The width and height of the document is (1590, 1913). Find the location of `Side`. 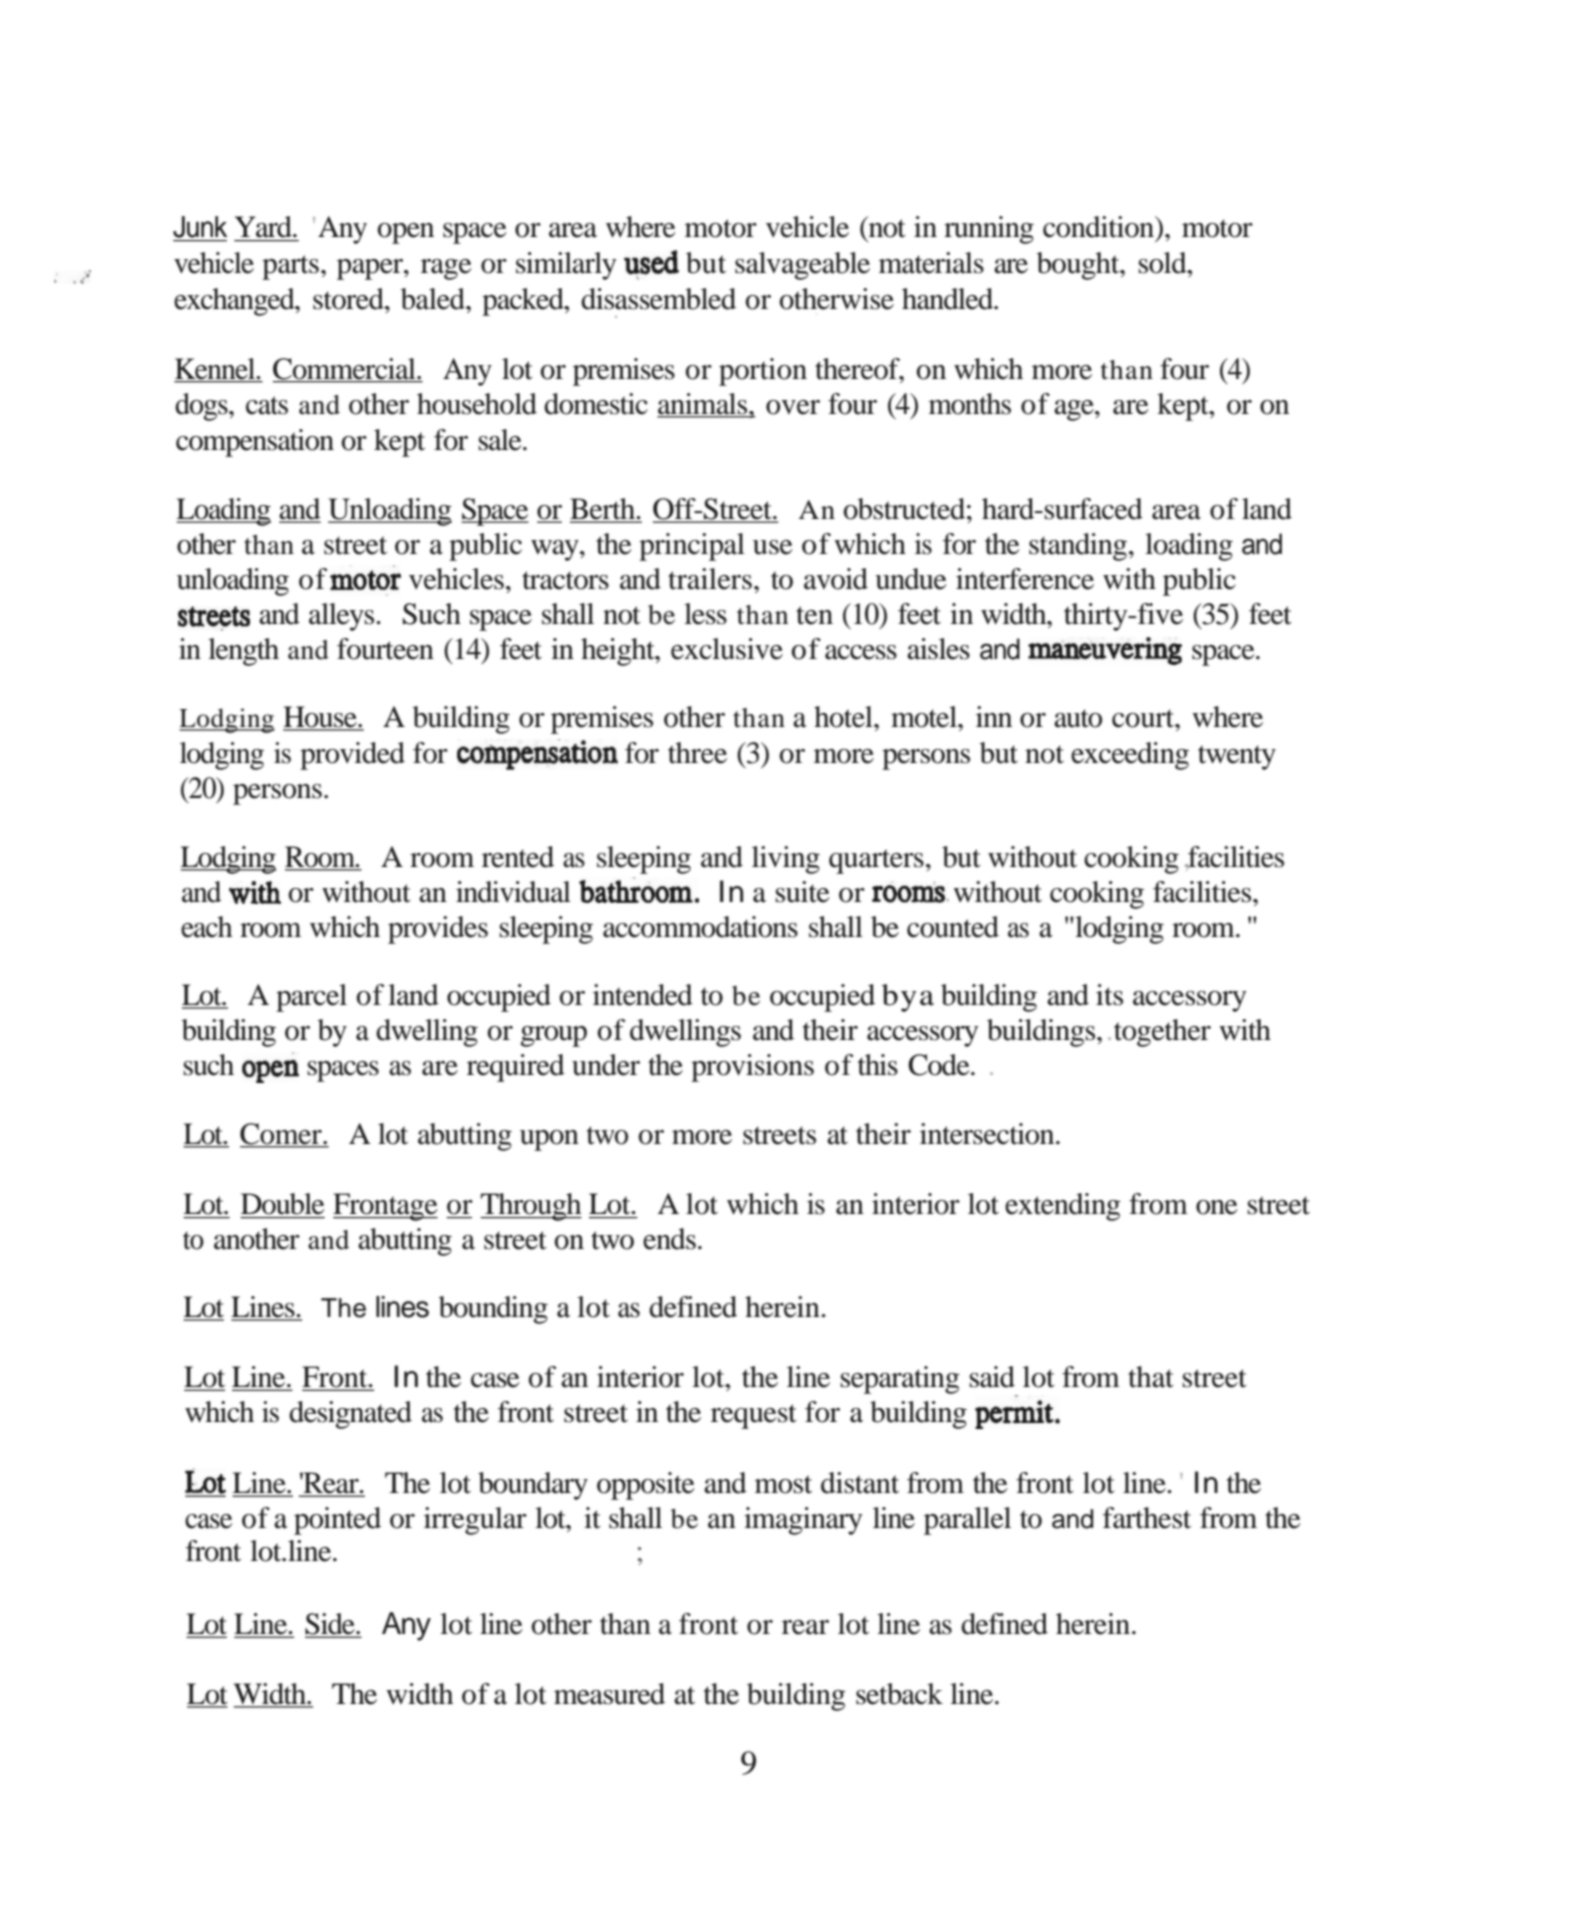

Side is located at coordinates (331, 1625).
